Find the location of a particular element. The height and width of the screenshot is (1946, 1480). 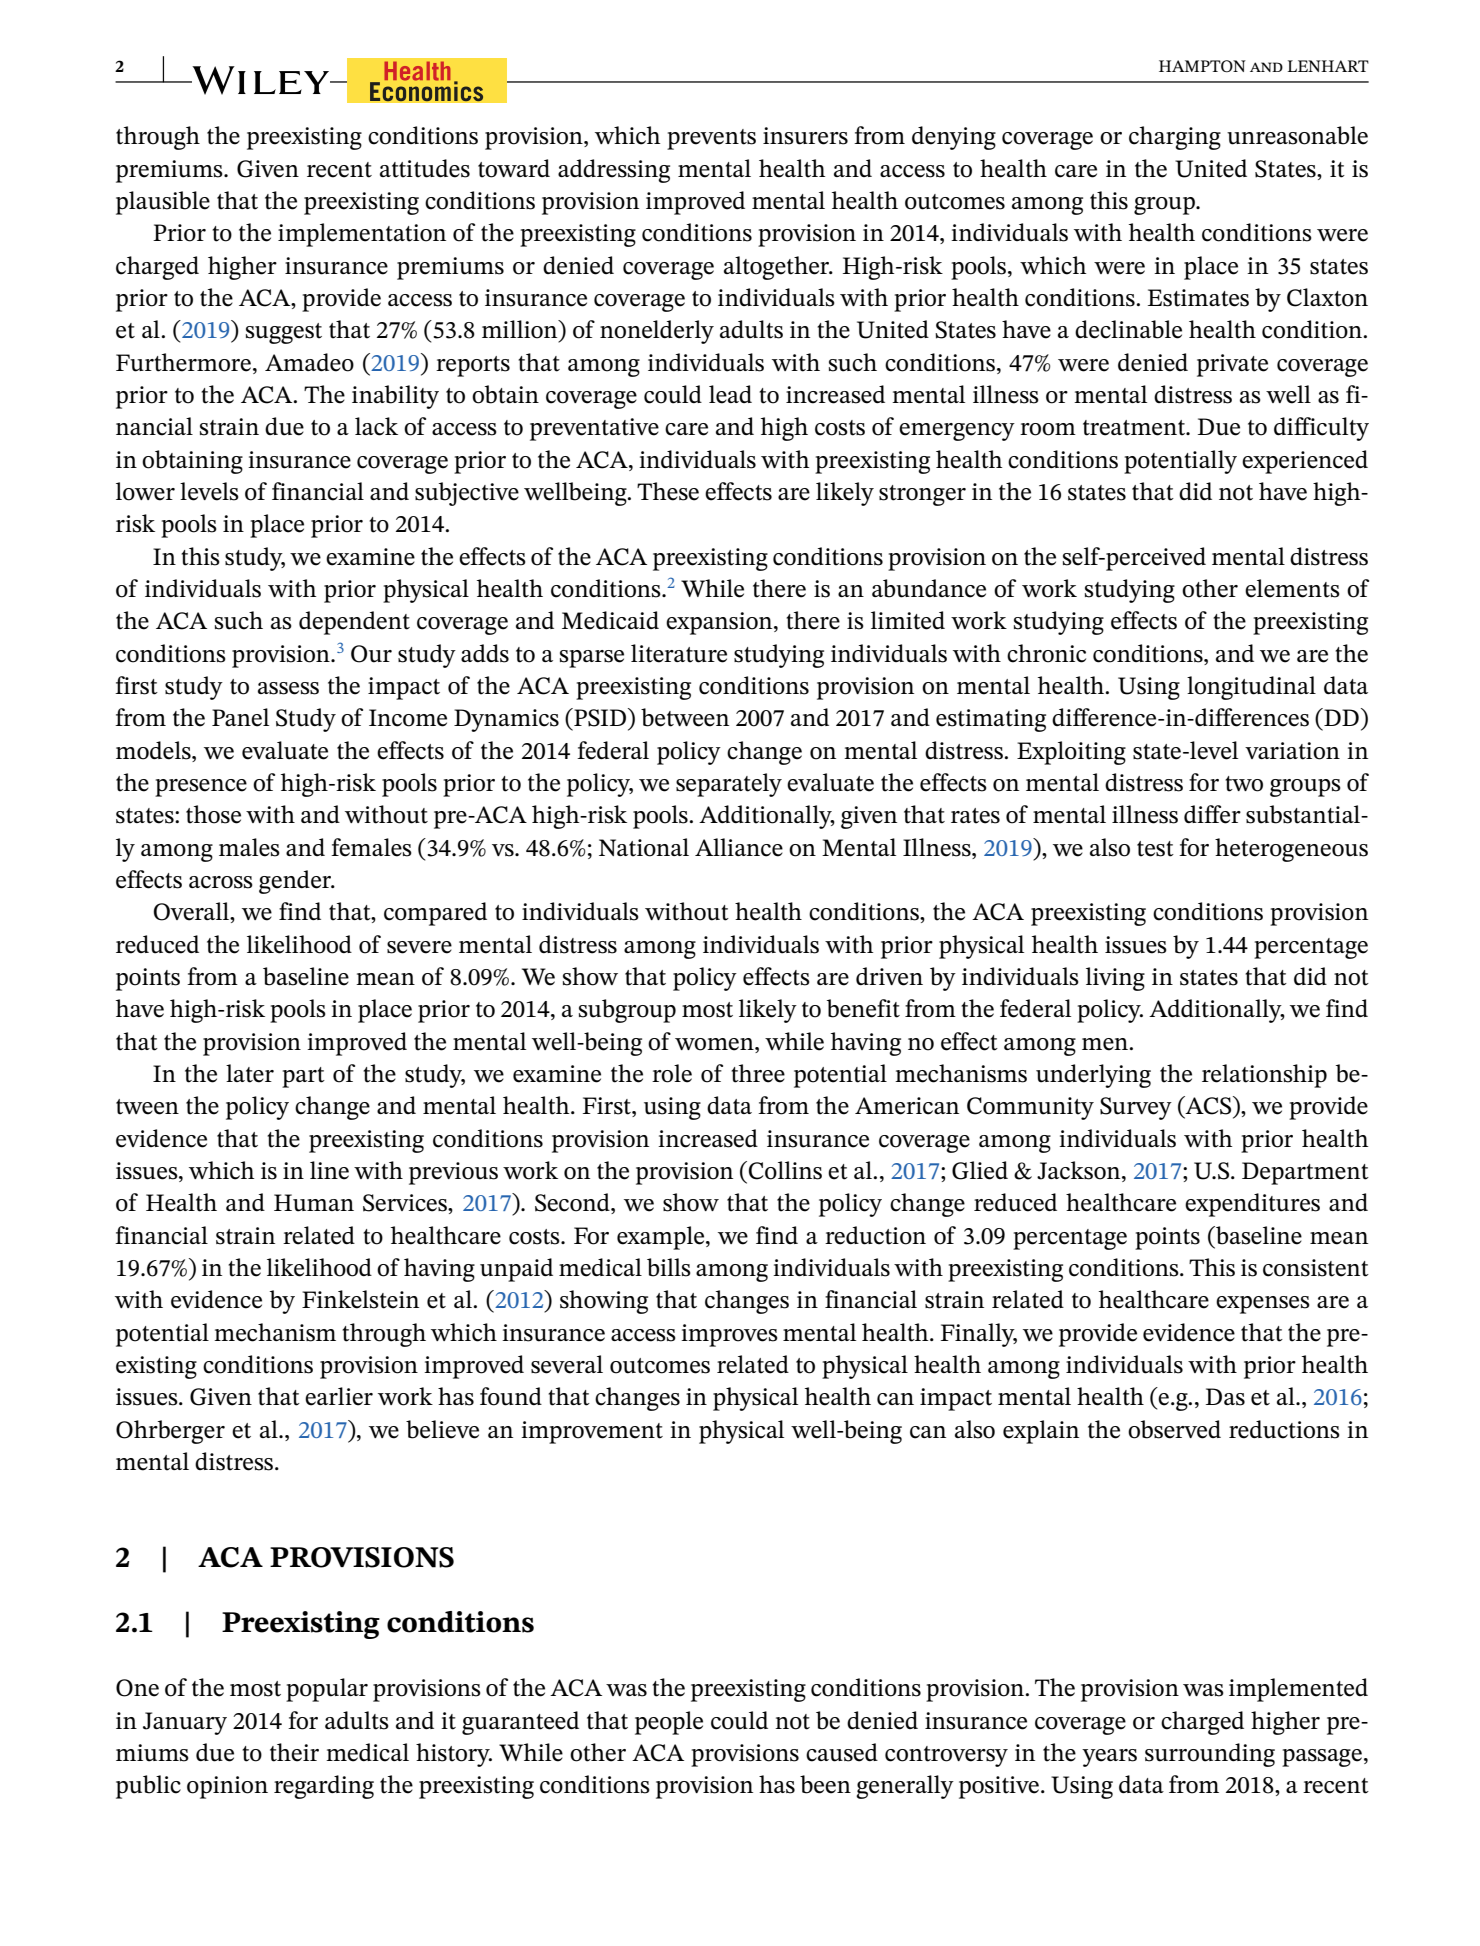

expansion is located at coordinates (720, 623).
